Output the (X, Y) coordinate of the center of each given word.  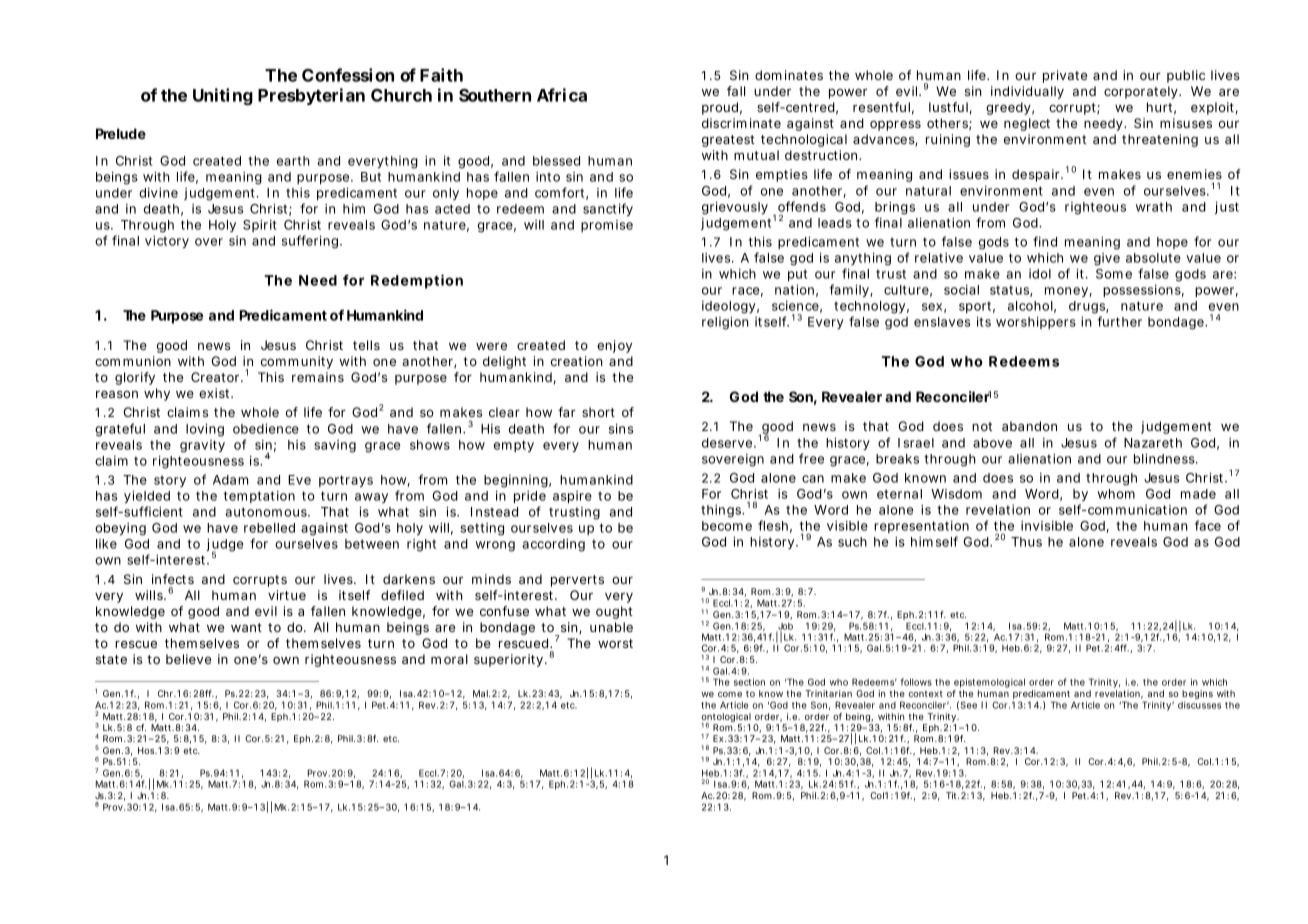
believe (188, 659)
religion (725, 323)
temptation (259, 497)
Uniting (223, 96)
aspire (572, 497)
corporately (1142, 92)
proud (720, 108)
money (1067, 292)
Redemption (417, 281)
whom (1116, 494)
